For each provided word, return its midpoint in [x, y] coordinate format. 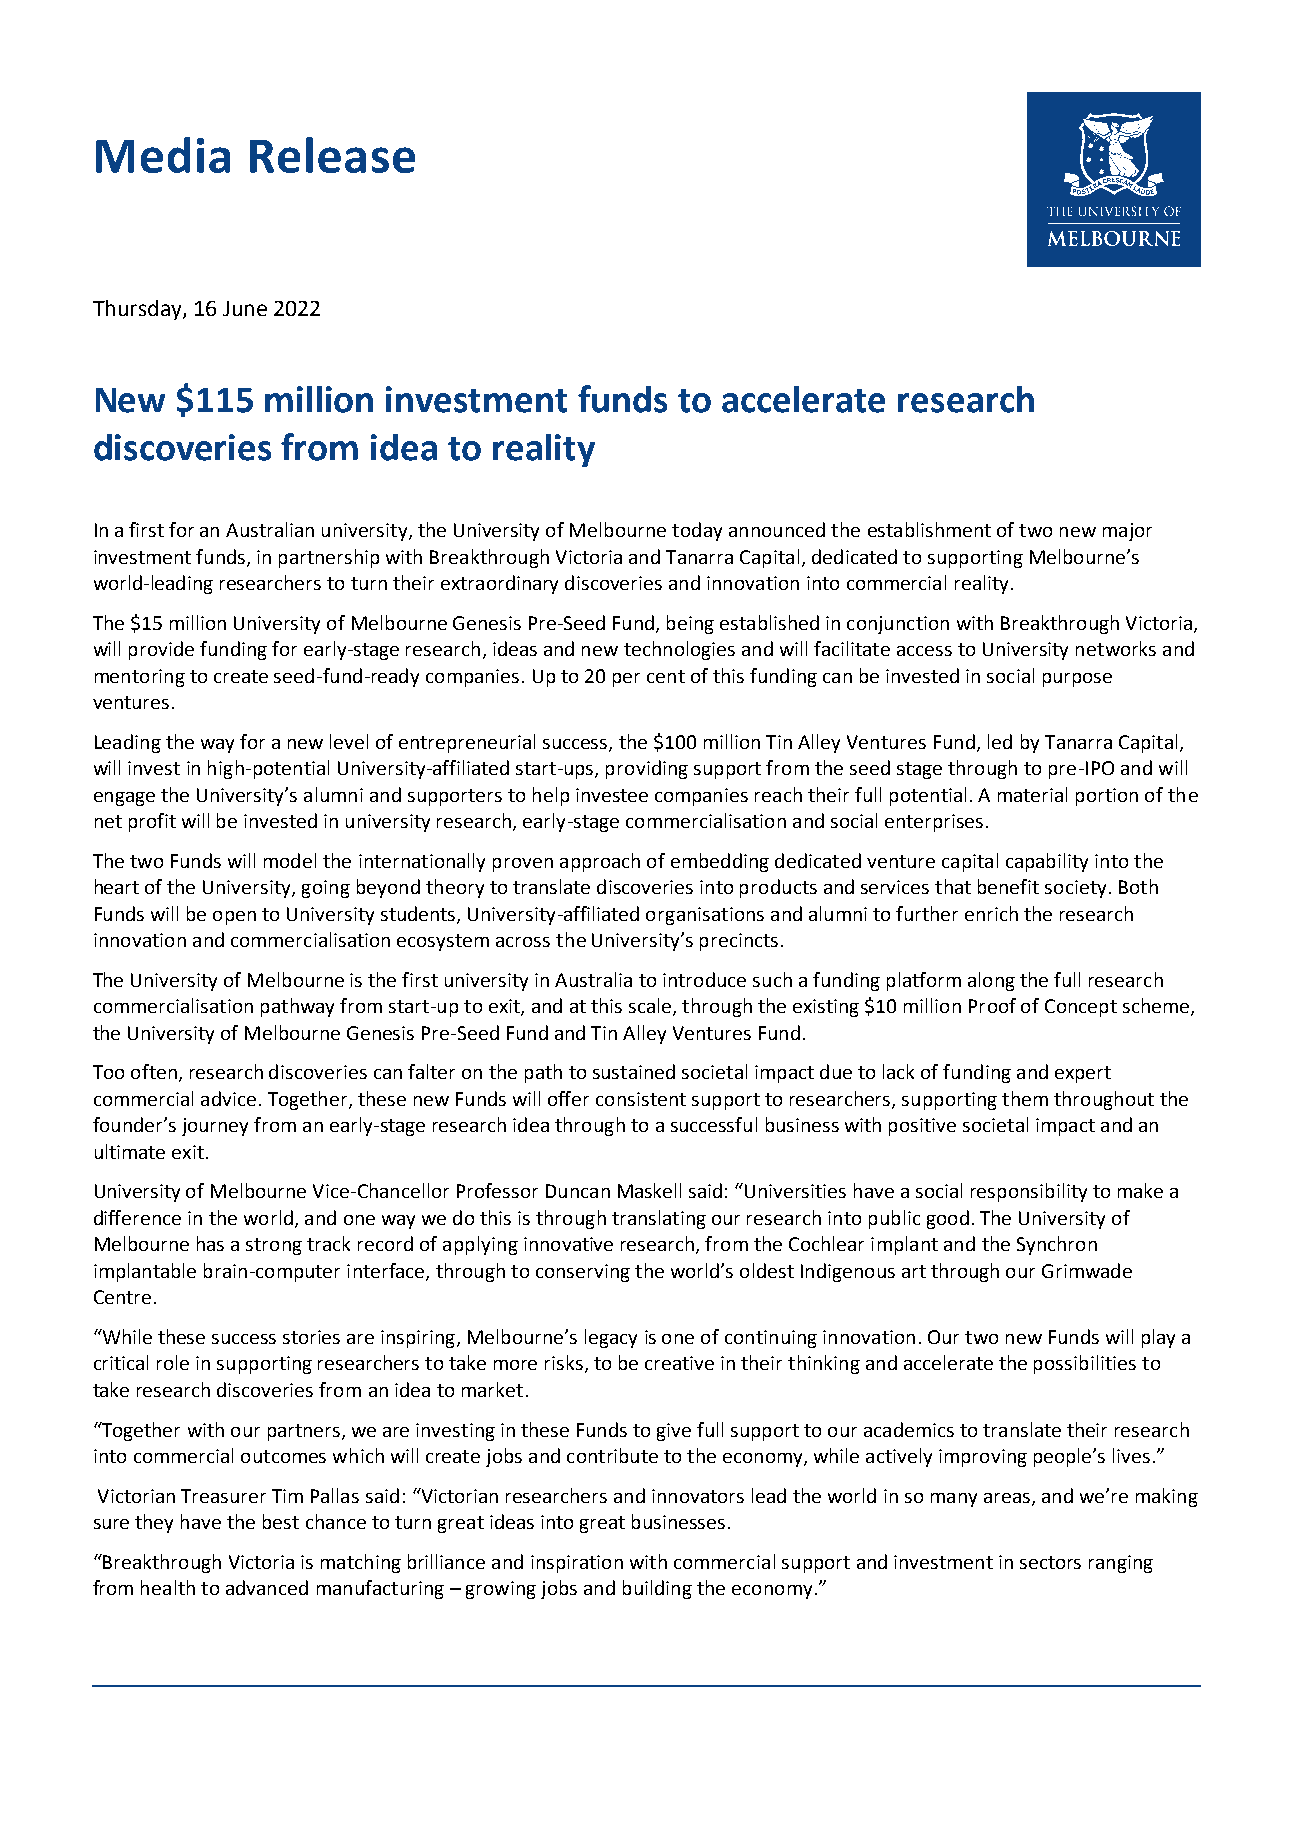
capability [1047, 862]
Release [332, 155]
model [290, 860]
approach [600, 862]
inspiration [577, 1564]
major [1127, 532]
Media [163, 155]
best [281, 1521]
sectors [1050, 1562]
